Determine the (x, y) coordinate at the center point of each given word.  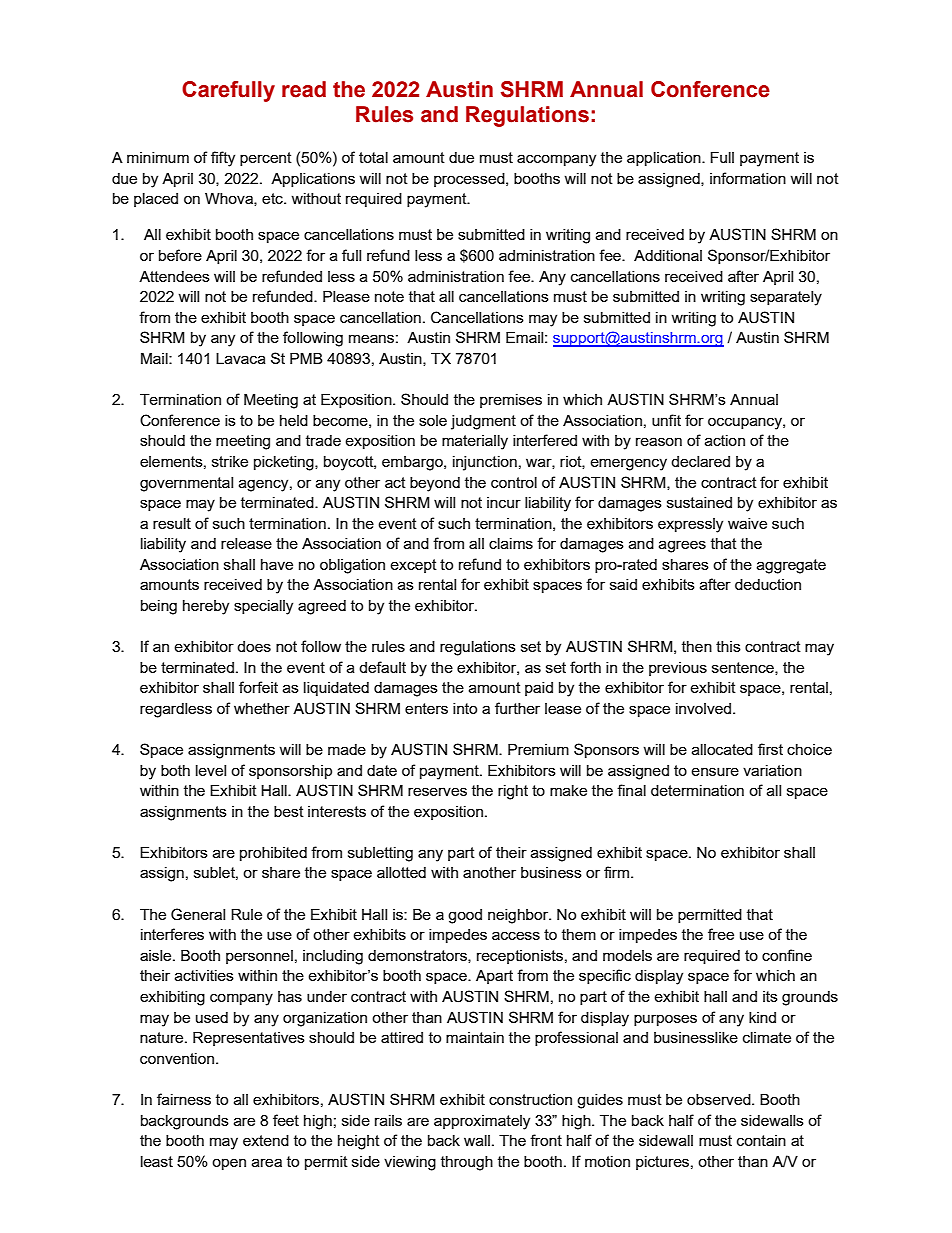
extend (266, 1140)
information (748, 178)
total (373, 157)
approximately (482, 1122)
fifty (223, 159)
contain (761, 1140)
